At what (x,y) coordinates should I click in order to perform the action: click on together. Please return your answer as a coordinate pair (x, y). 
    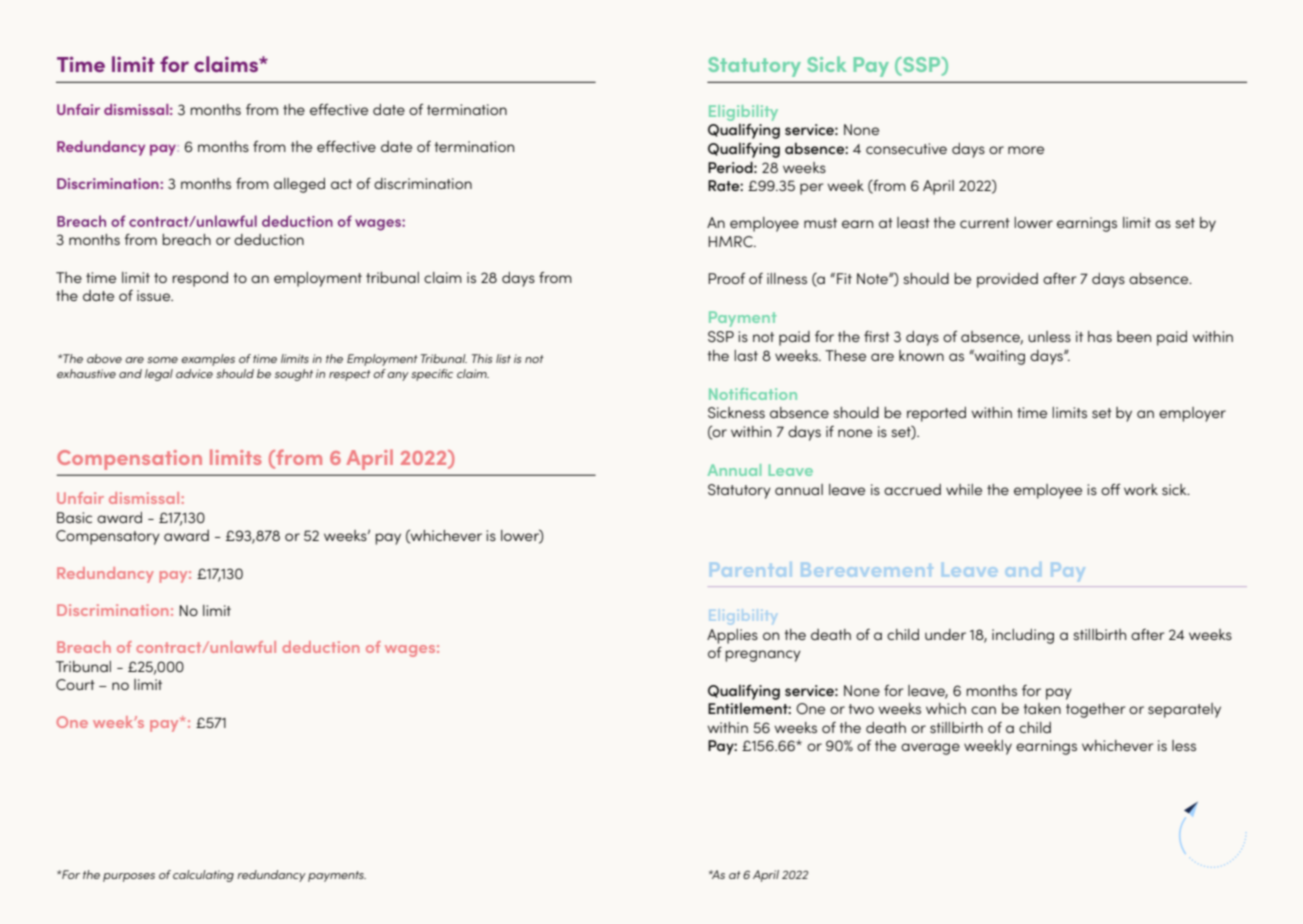
    Looking at the image, I should click on (1096, 710).
